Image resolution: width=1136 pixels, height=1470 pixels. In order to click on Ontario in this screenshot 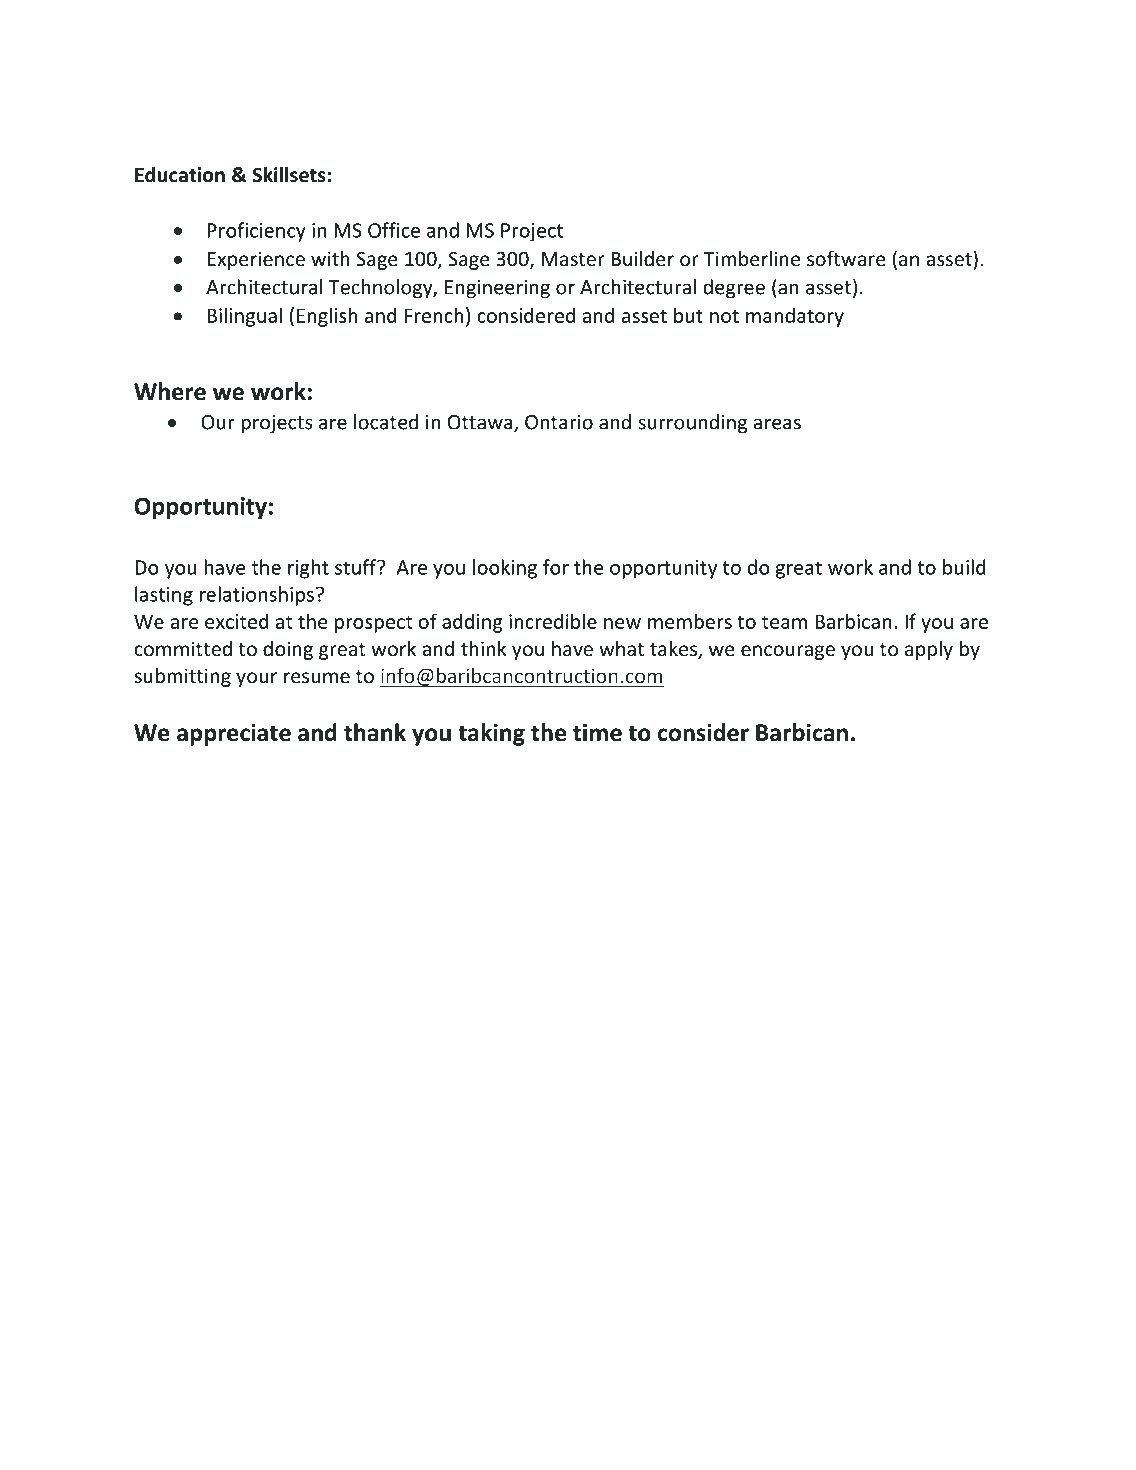, I will do `click(559, 422)`.
